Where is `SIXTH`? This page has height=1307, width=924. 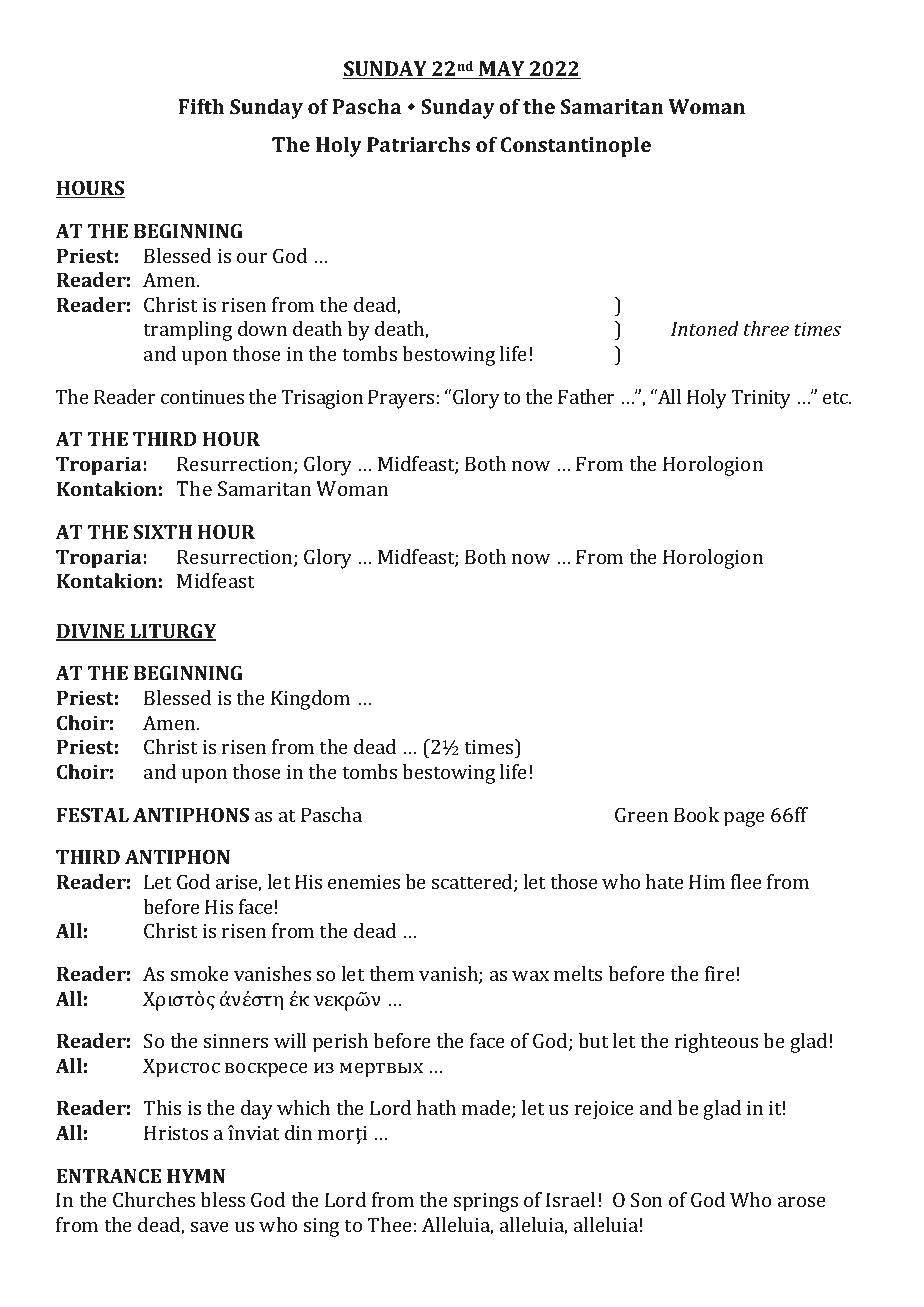 SIXTH is located at coordinates (162, 531).
